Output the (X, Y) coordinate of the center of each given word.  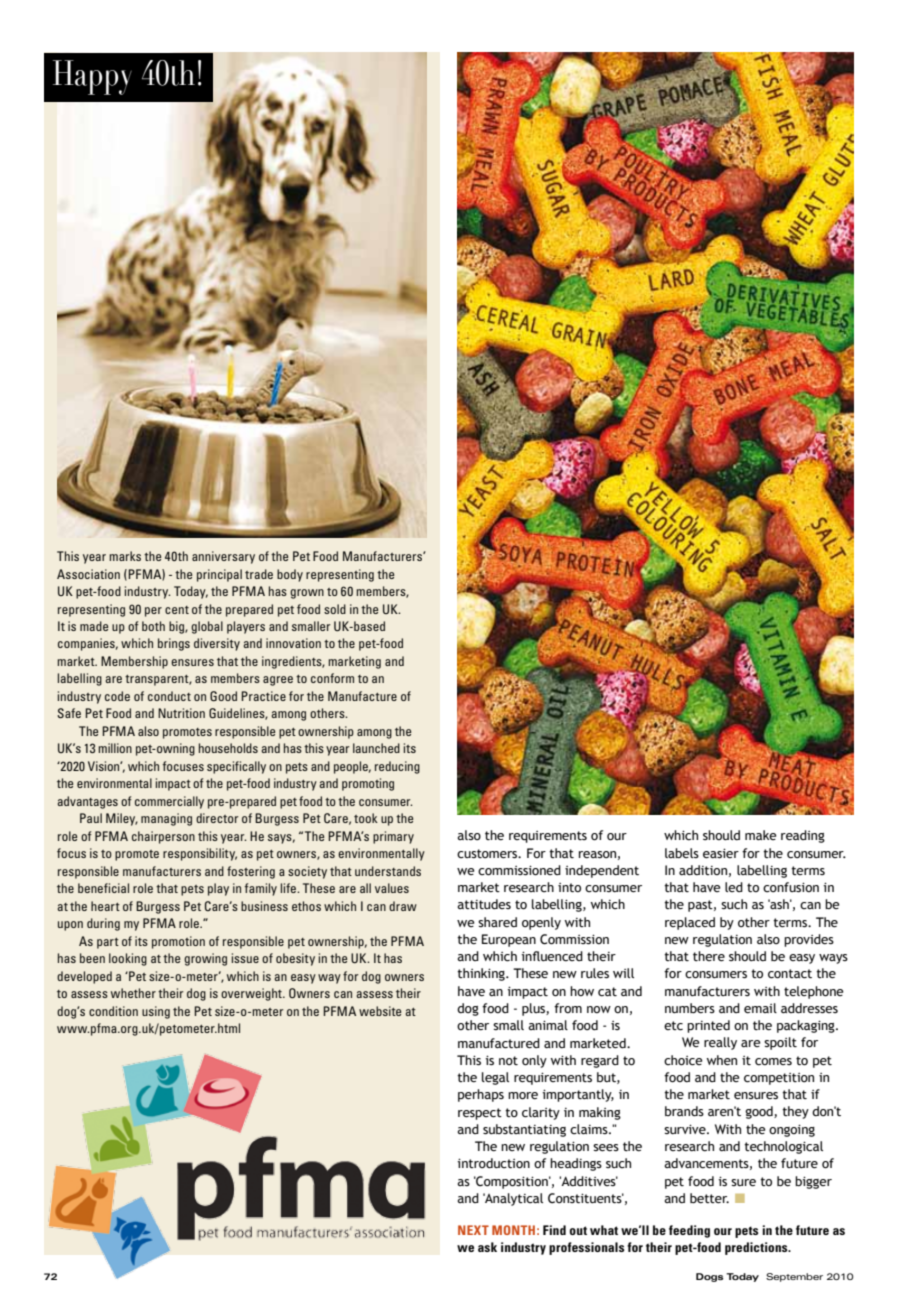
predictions (757, 1248)
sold (335, 609)
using (156, 1012)
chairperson (163, 837)
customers (488, 854)
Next (473, 1230)
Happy (92, 77)
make (761, 835)
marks (125, 556)
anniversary (223, 557)
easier (721, 853)
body (290, 575)
